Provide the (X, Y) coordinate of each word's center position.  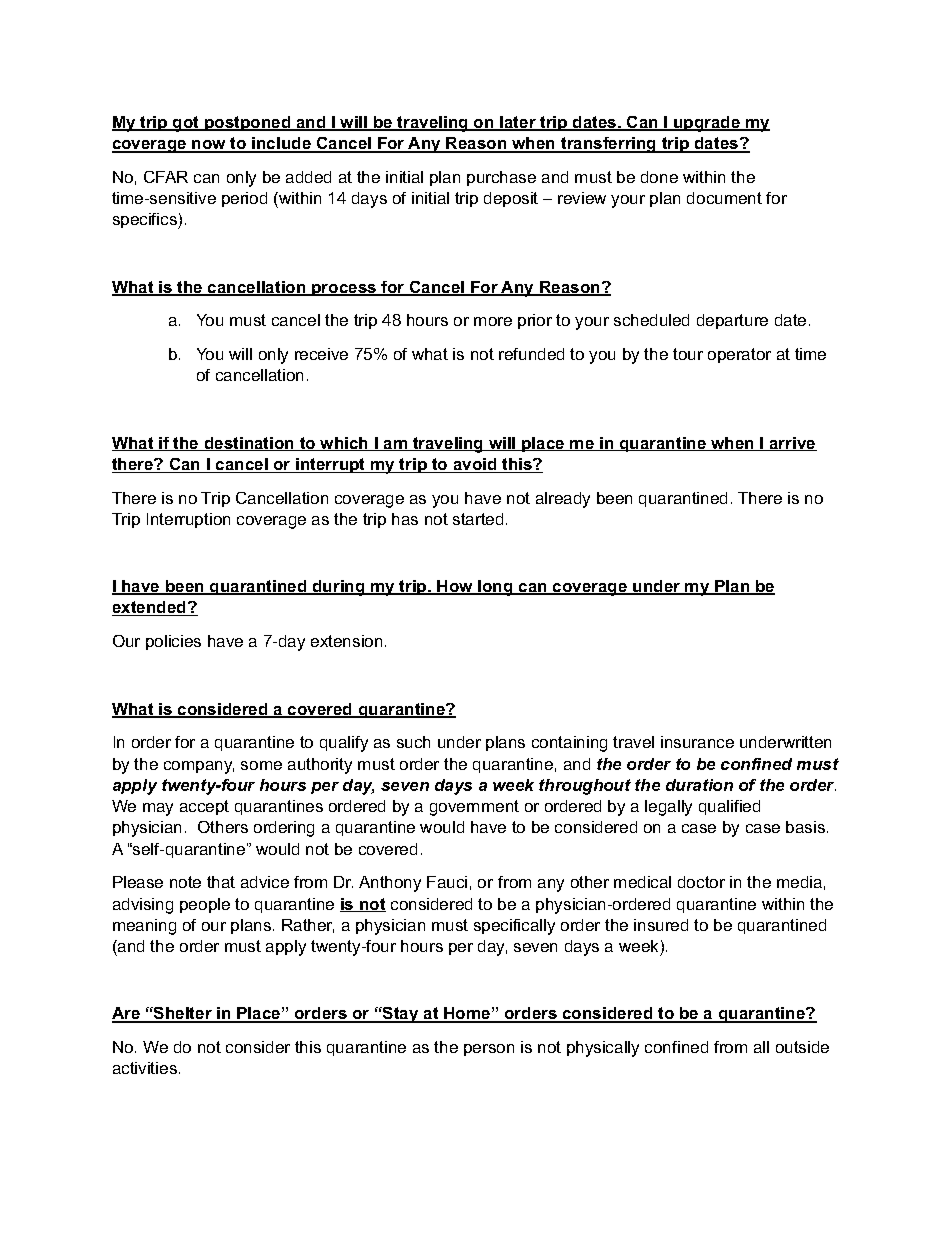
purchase (501, 178)
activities (145, 1068)
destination (249, 444)
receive (321, 354)
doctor (701, 882)
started (478, 519)
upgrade (707, 124)
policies (173, 642)
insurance (697, 742)
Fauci (447, 882)
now (209, 146)
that (221, 882)
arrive (792, 444)
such (413, 742)
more (493, 321)
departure (732, 321)
